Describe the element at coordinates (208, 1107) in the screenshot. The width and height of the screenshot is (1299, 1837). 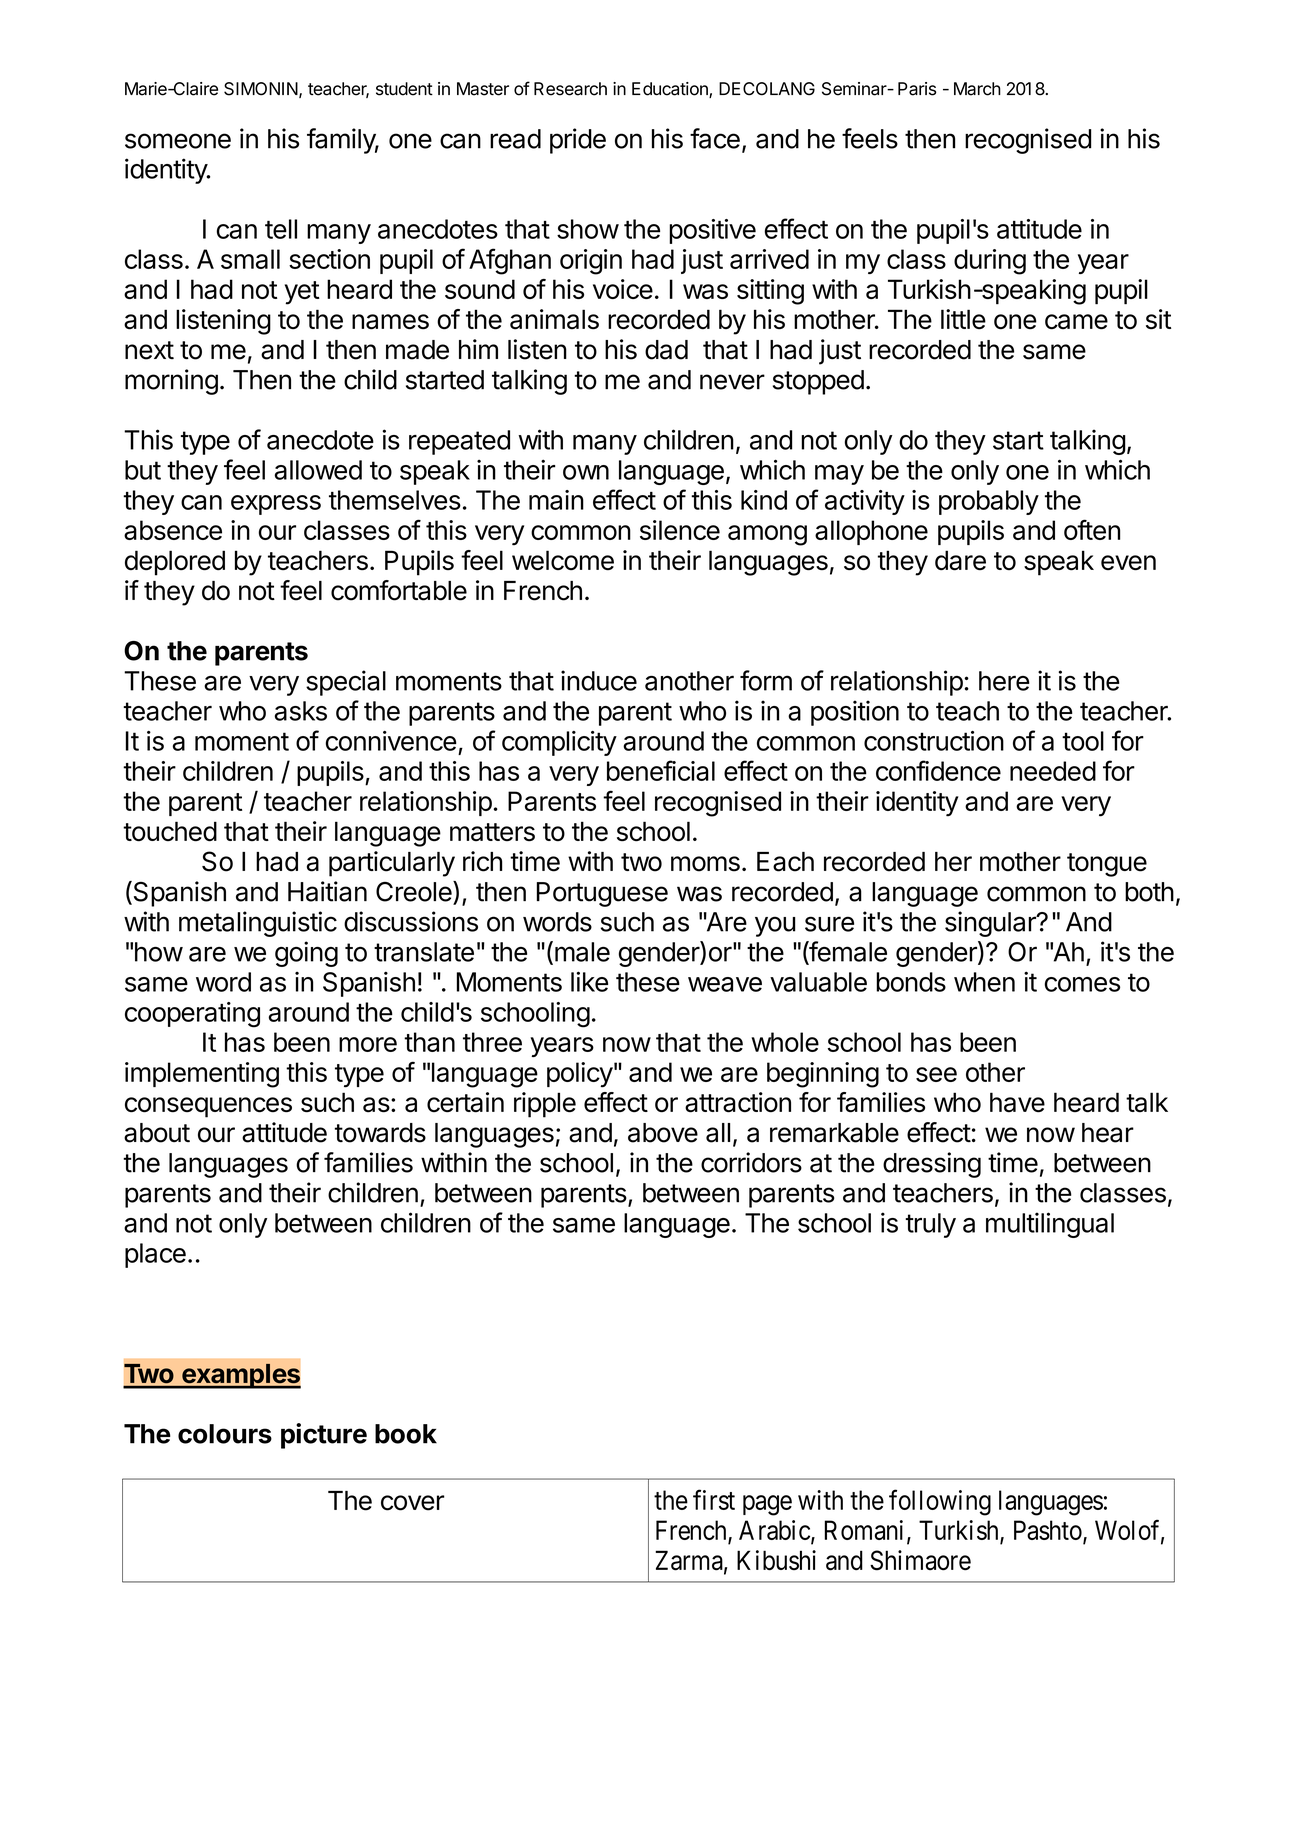
I see `consequences` at that location.
